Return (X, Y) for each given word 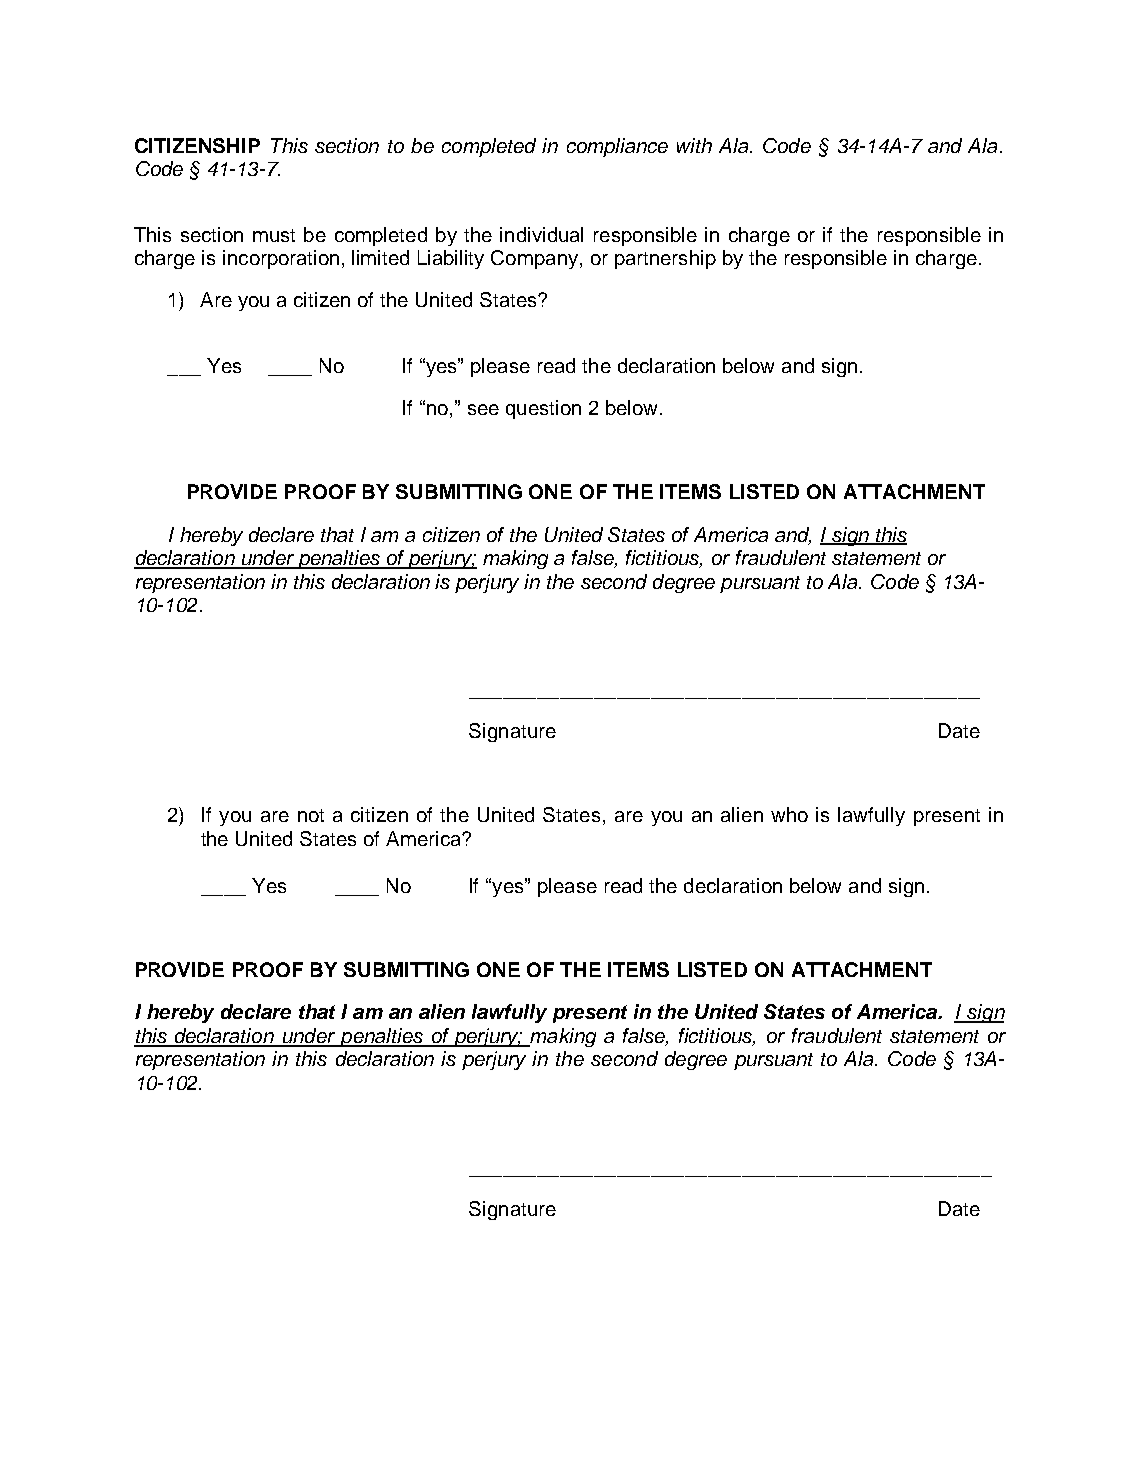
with (694, 145)
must (274, 235)
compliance (617, 147)
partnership (665, 259)
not (311, 815)
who (789, 814)
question (543, 409)
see (483, 409)
